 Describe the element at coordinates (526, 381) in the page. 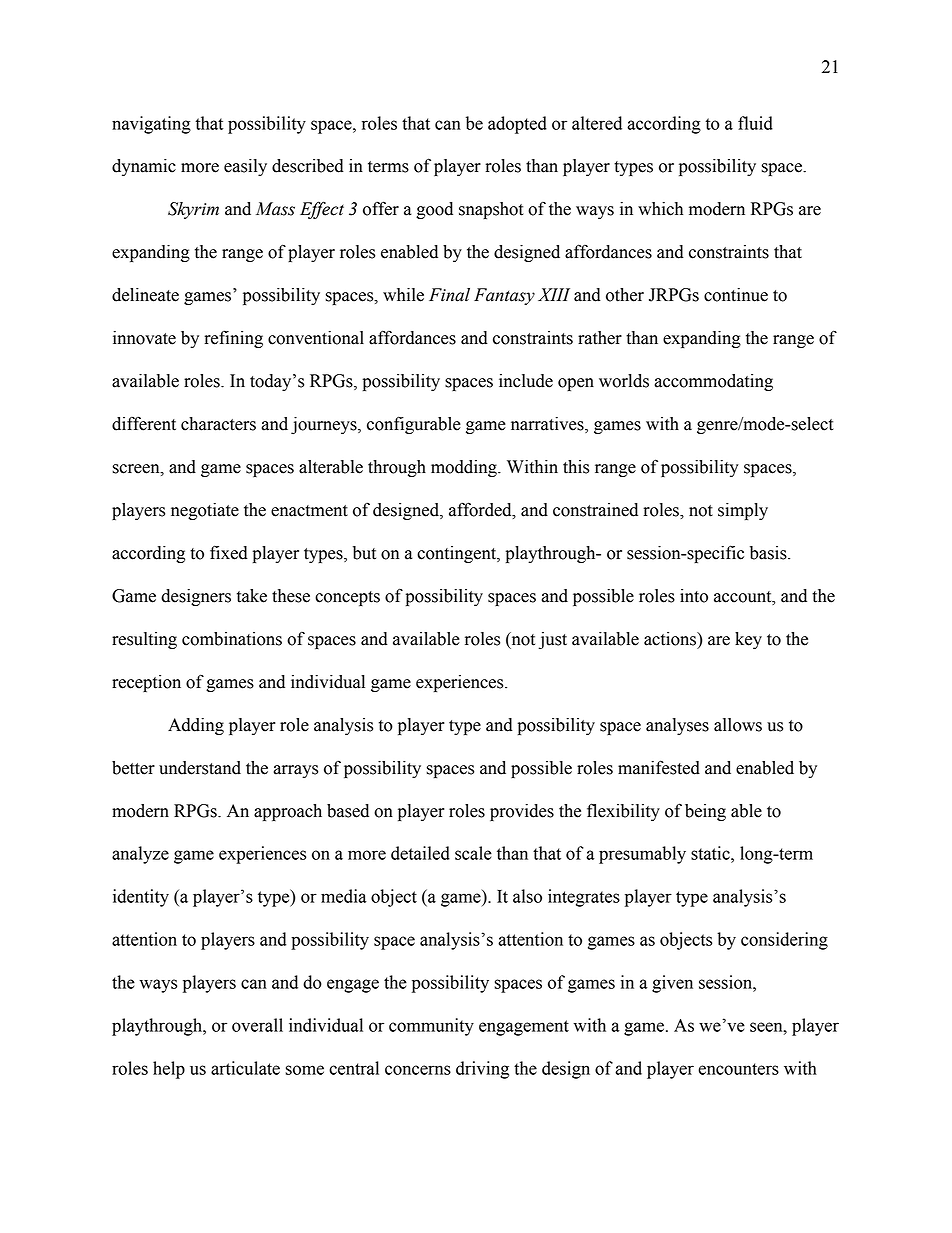

I see `include` at that location.
